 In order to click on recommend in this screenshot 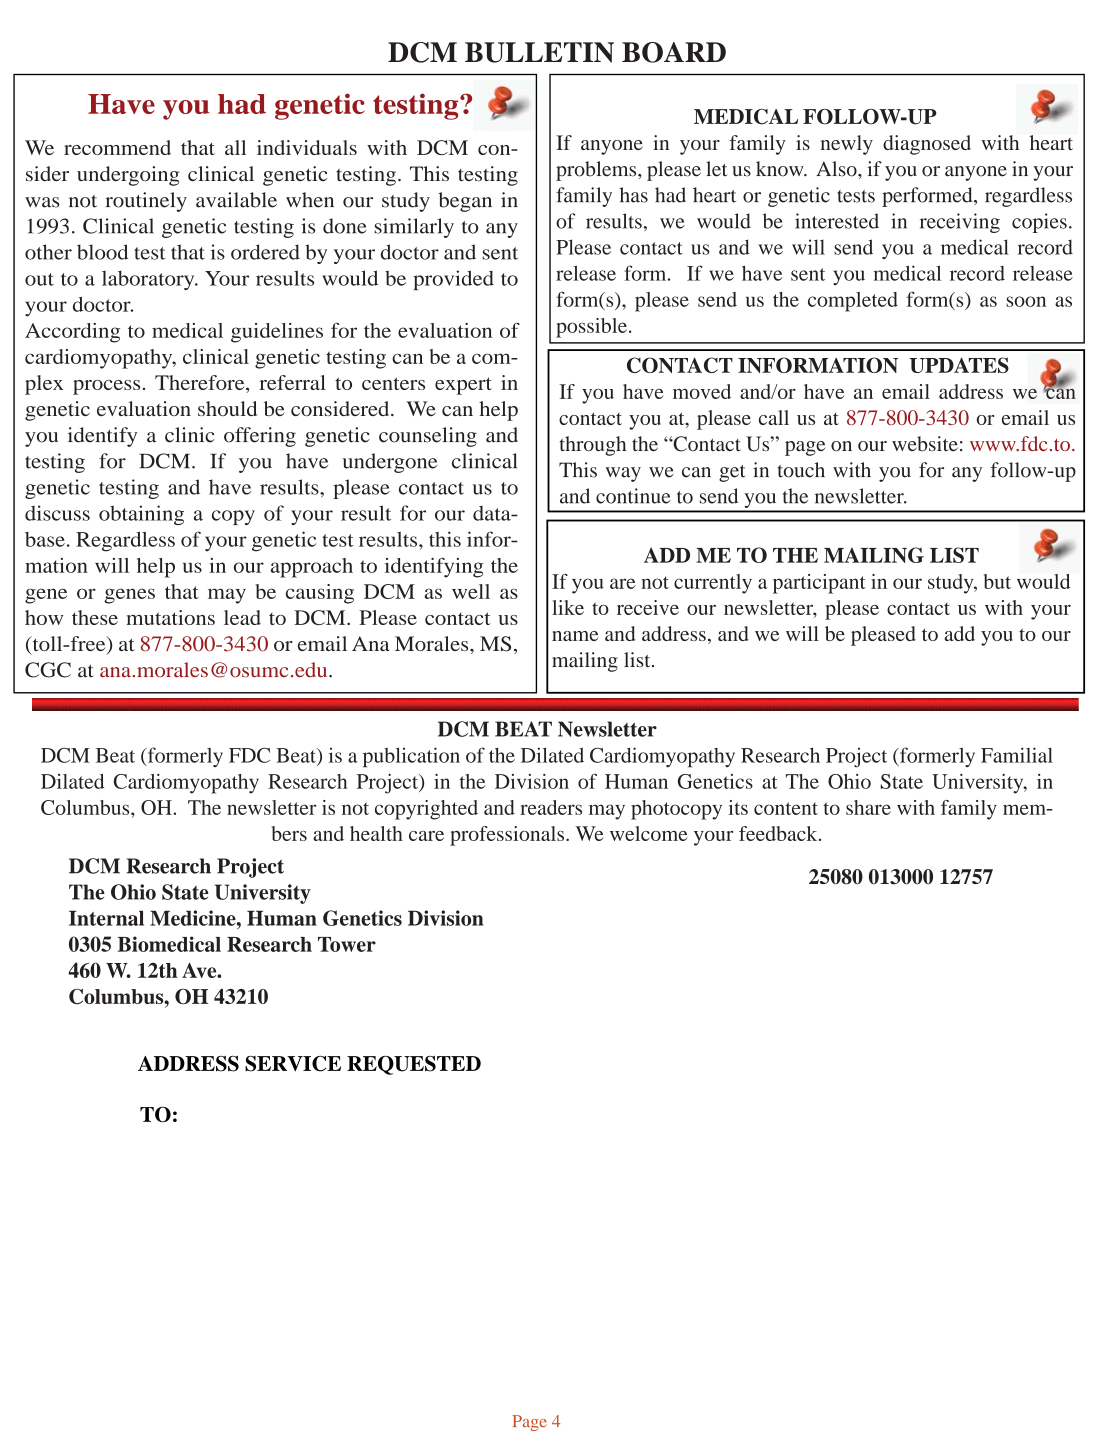, I will do `click(117, 147)`.
